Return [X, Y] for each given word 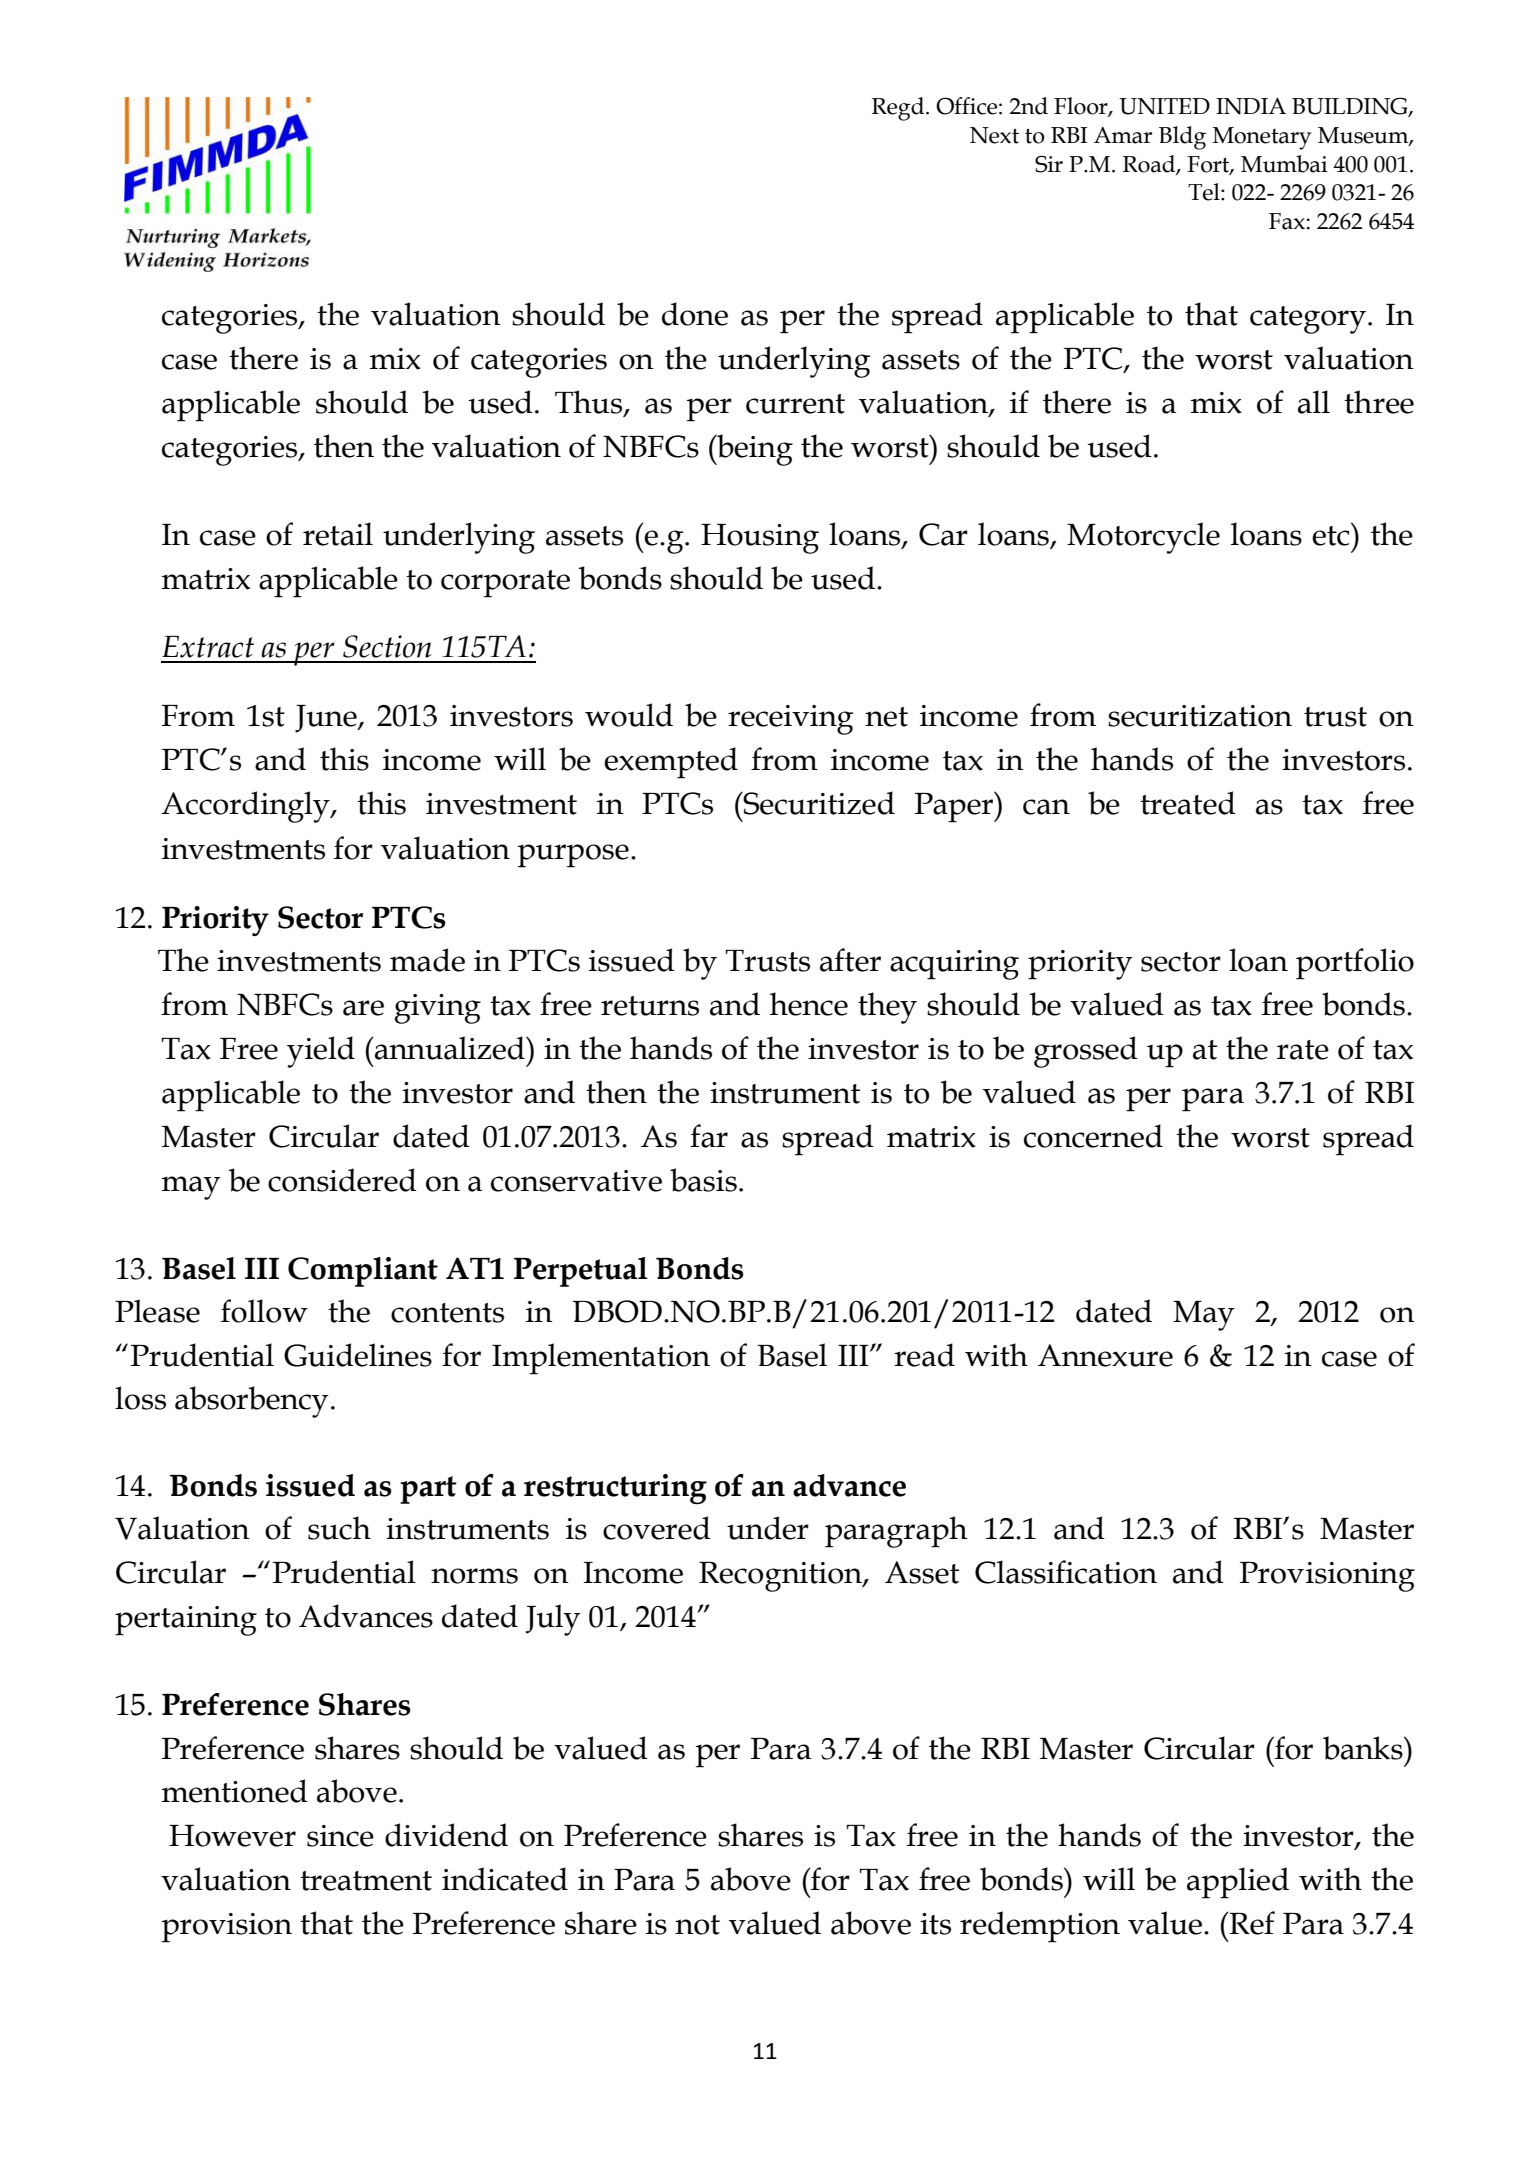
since [340, 1836]
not [697, 1925]
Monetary [1262, 138]
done [695, 314]
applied [1238, 1883]
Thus [590, 402]
